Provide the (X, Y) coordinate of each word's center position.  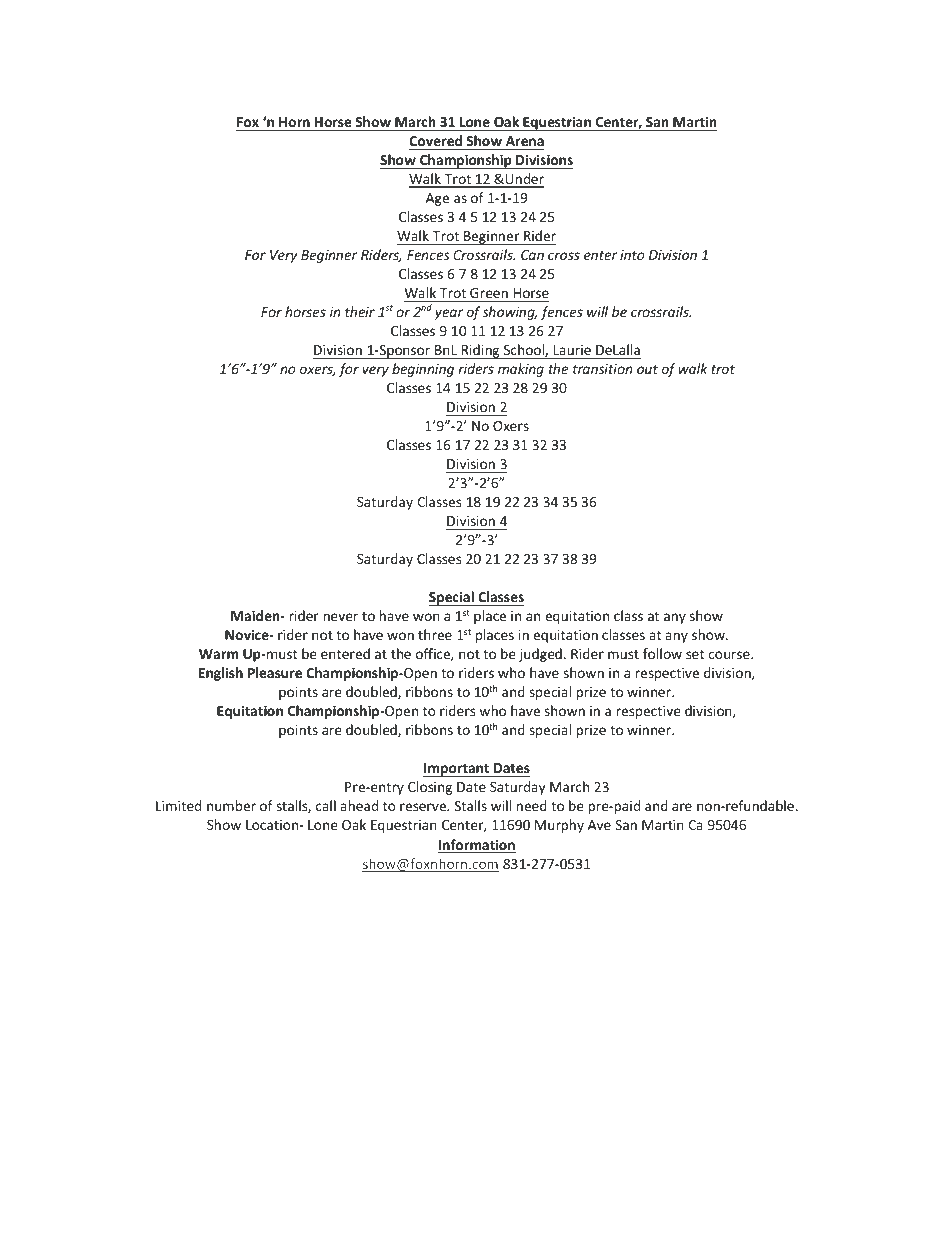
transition (603, 369)
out (647, 369)
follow (662, 653)
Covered (435, 140)
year (449, 314)
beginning (423, 370)
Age (437, 199)
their (360, 311)
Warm (219, 654)
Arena (525, 141)
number (231, 805)
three (435, 634)
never (340, 617)
